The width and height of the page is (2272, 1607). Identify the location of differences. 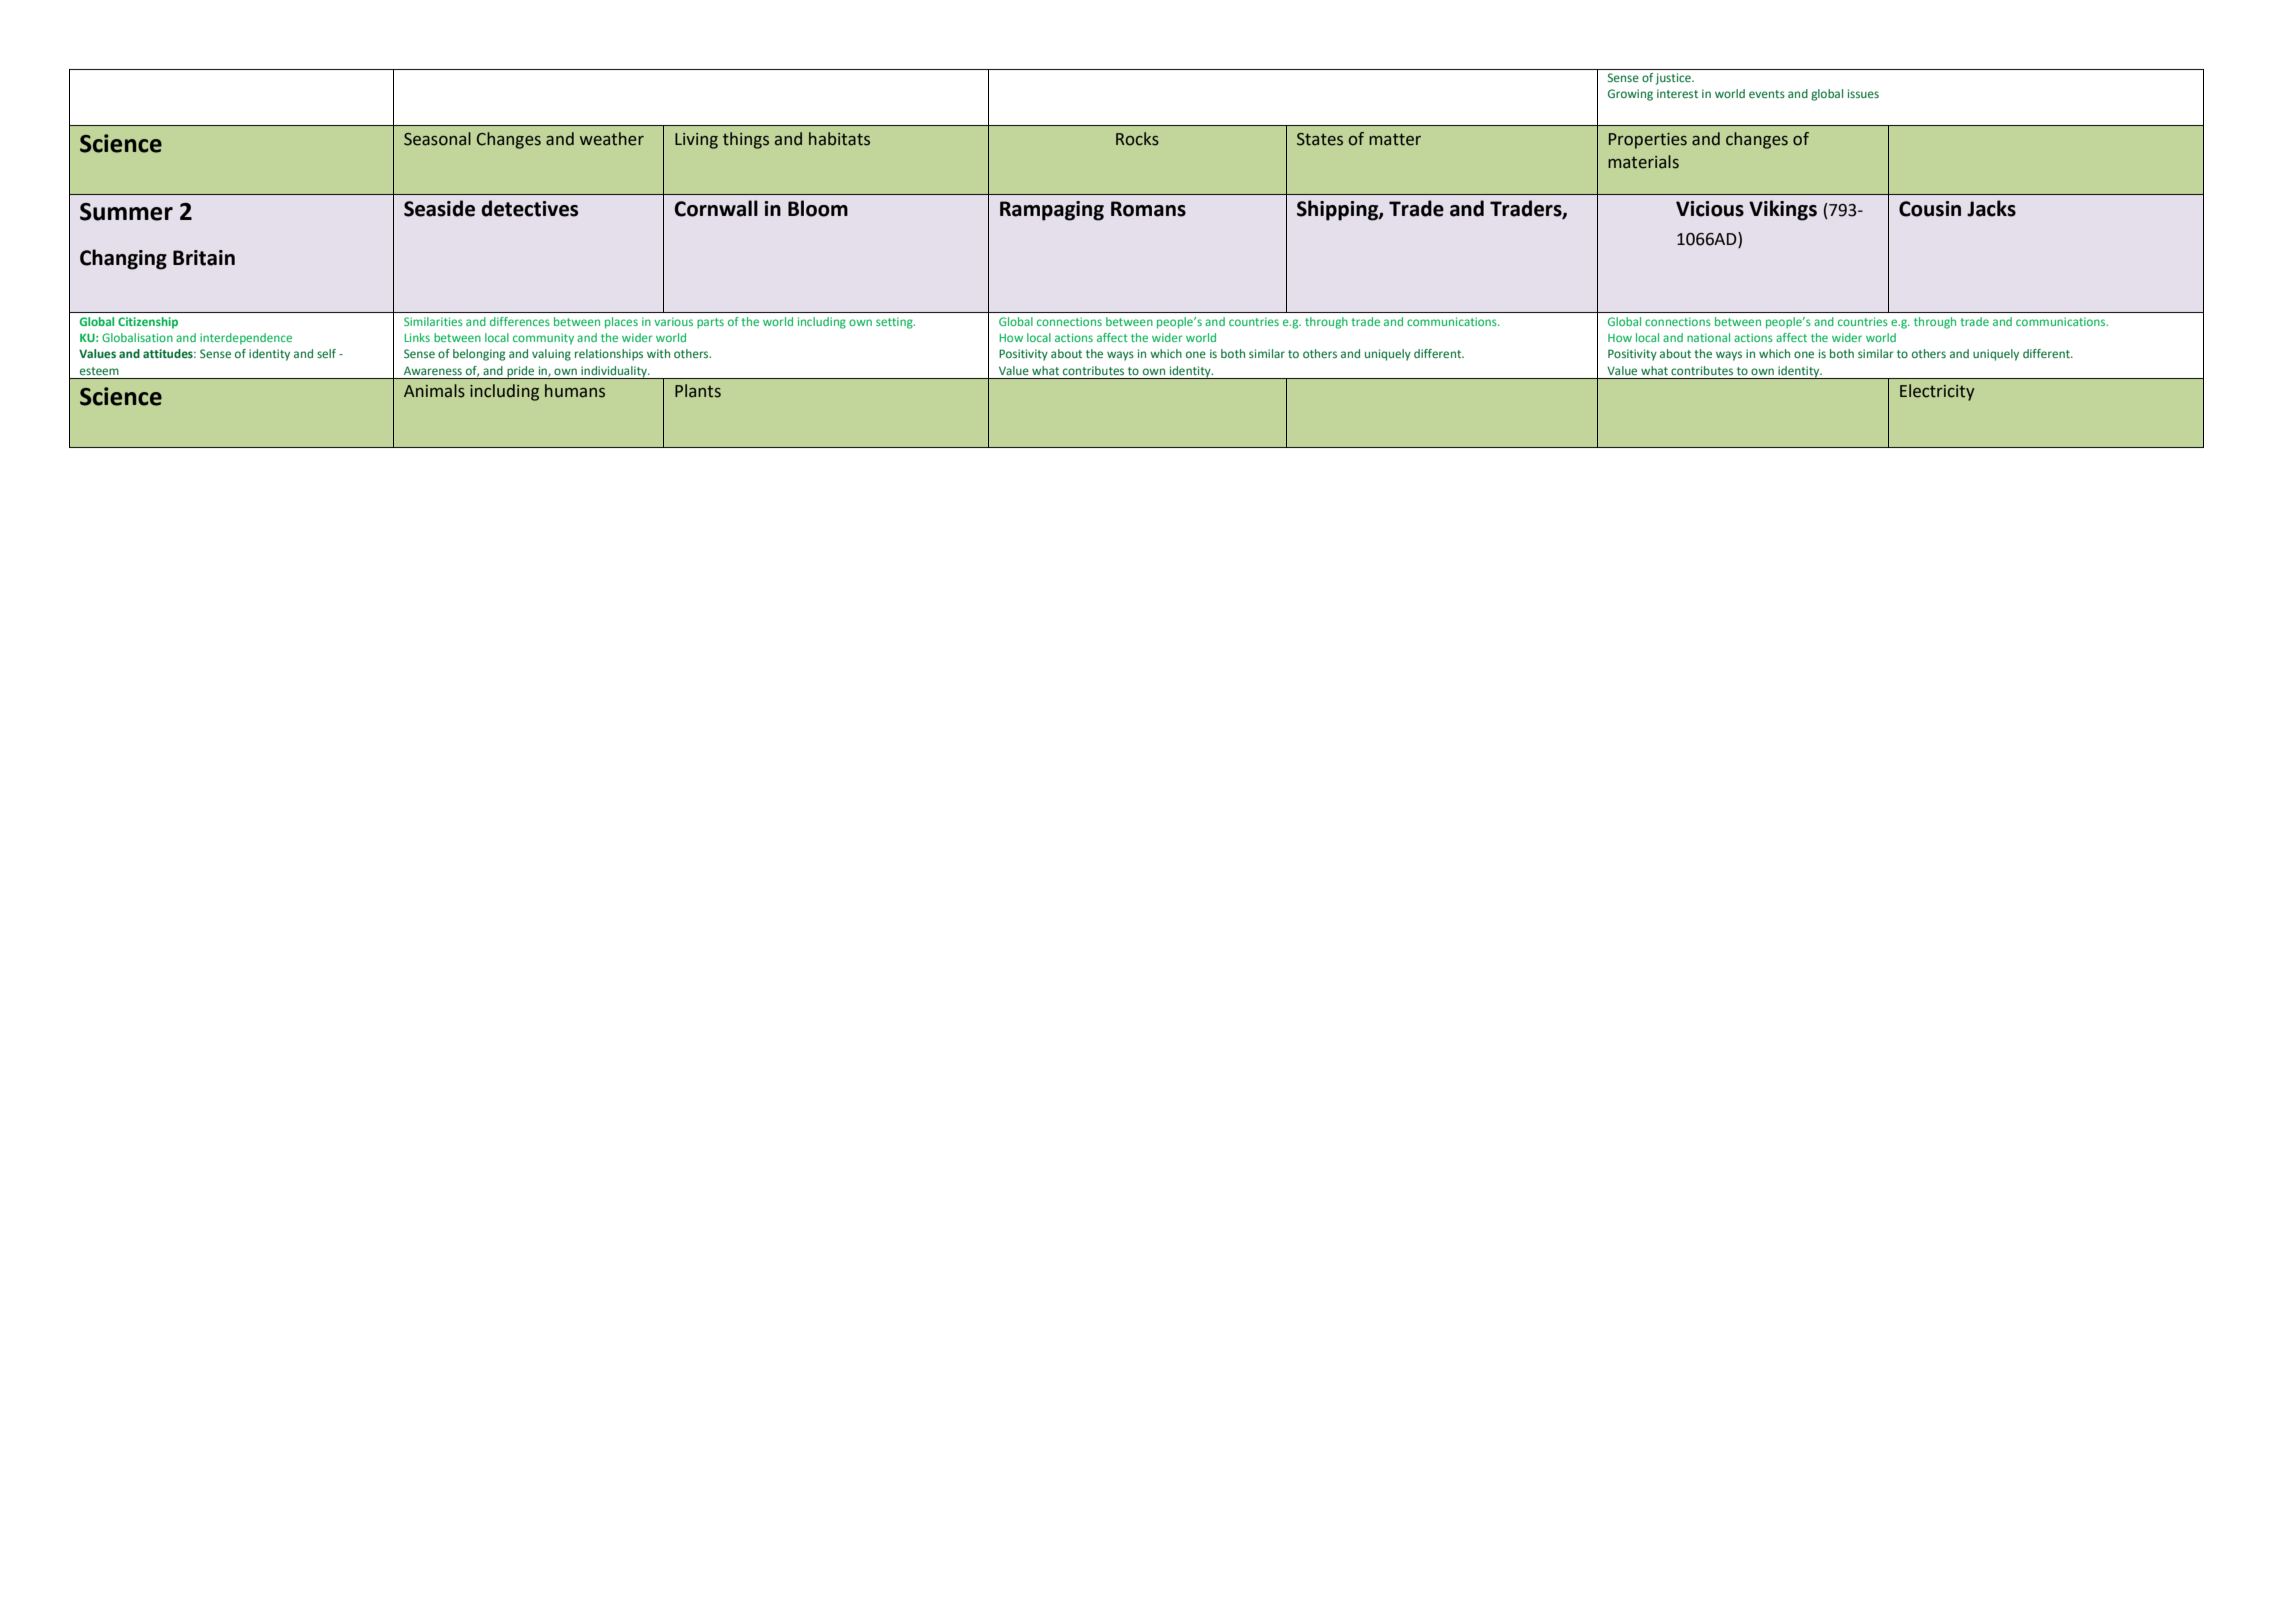
(520, 321).
